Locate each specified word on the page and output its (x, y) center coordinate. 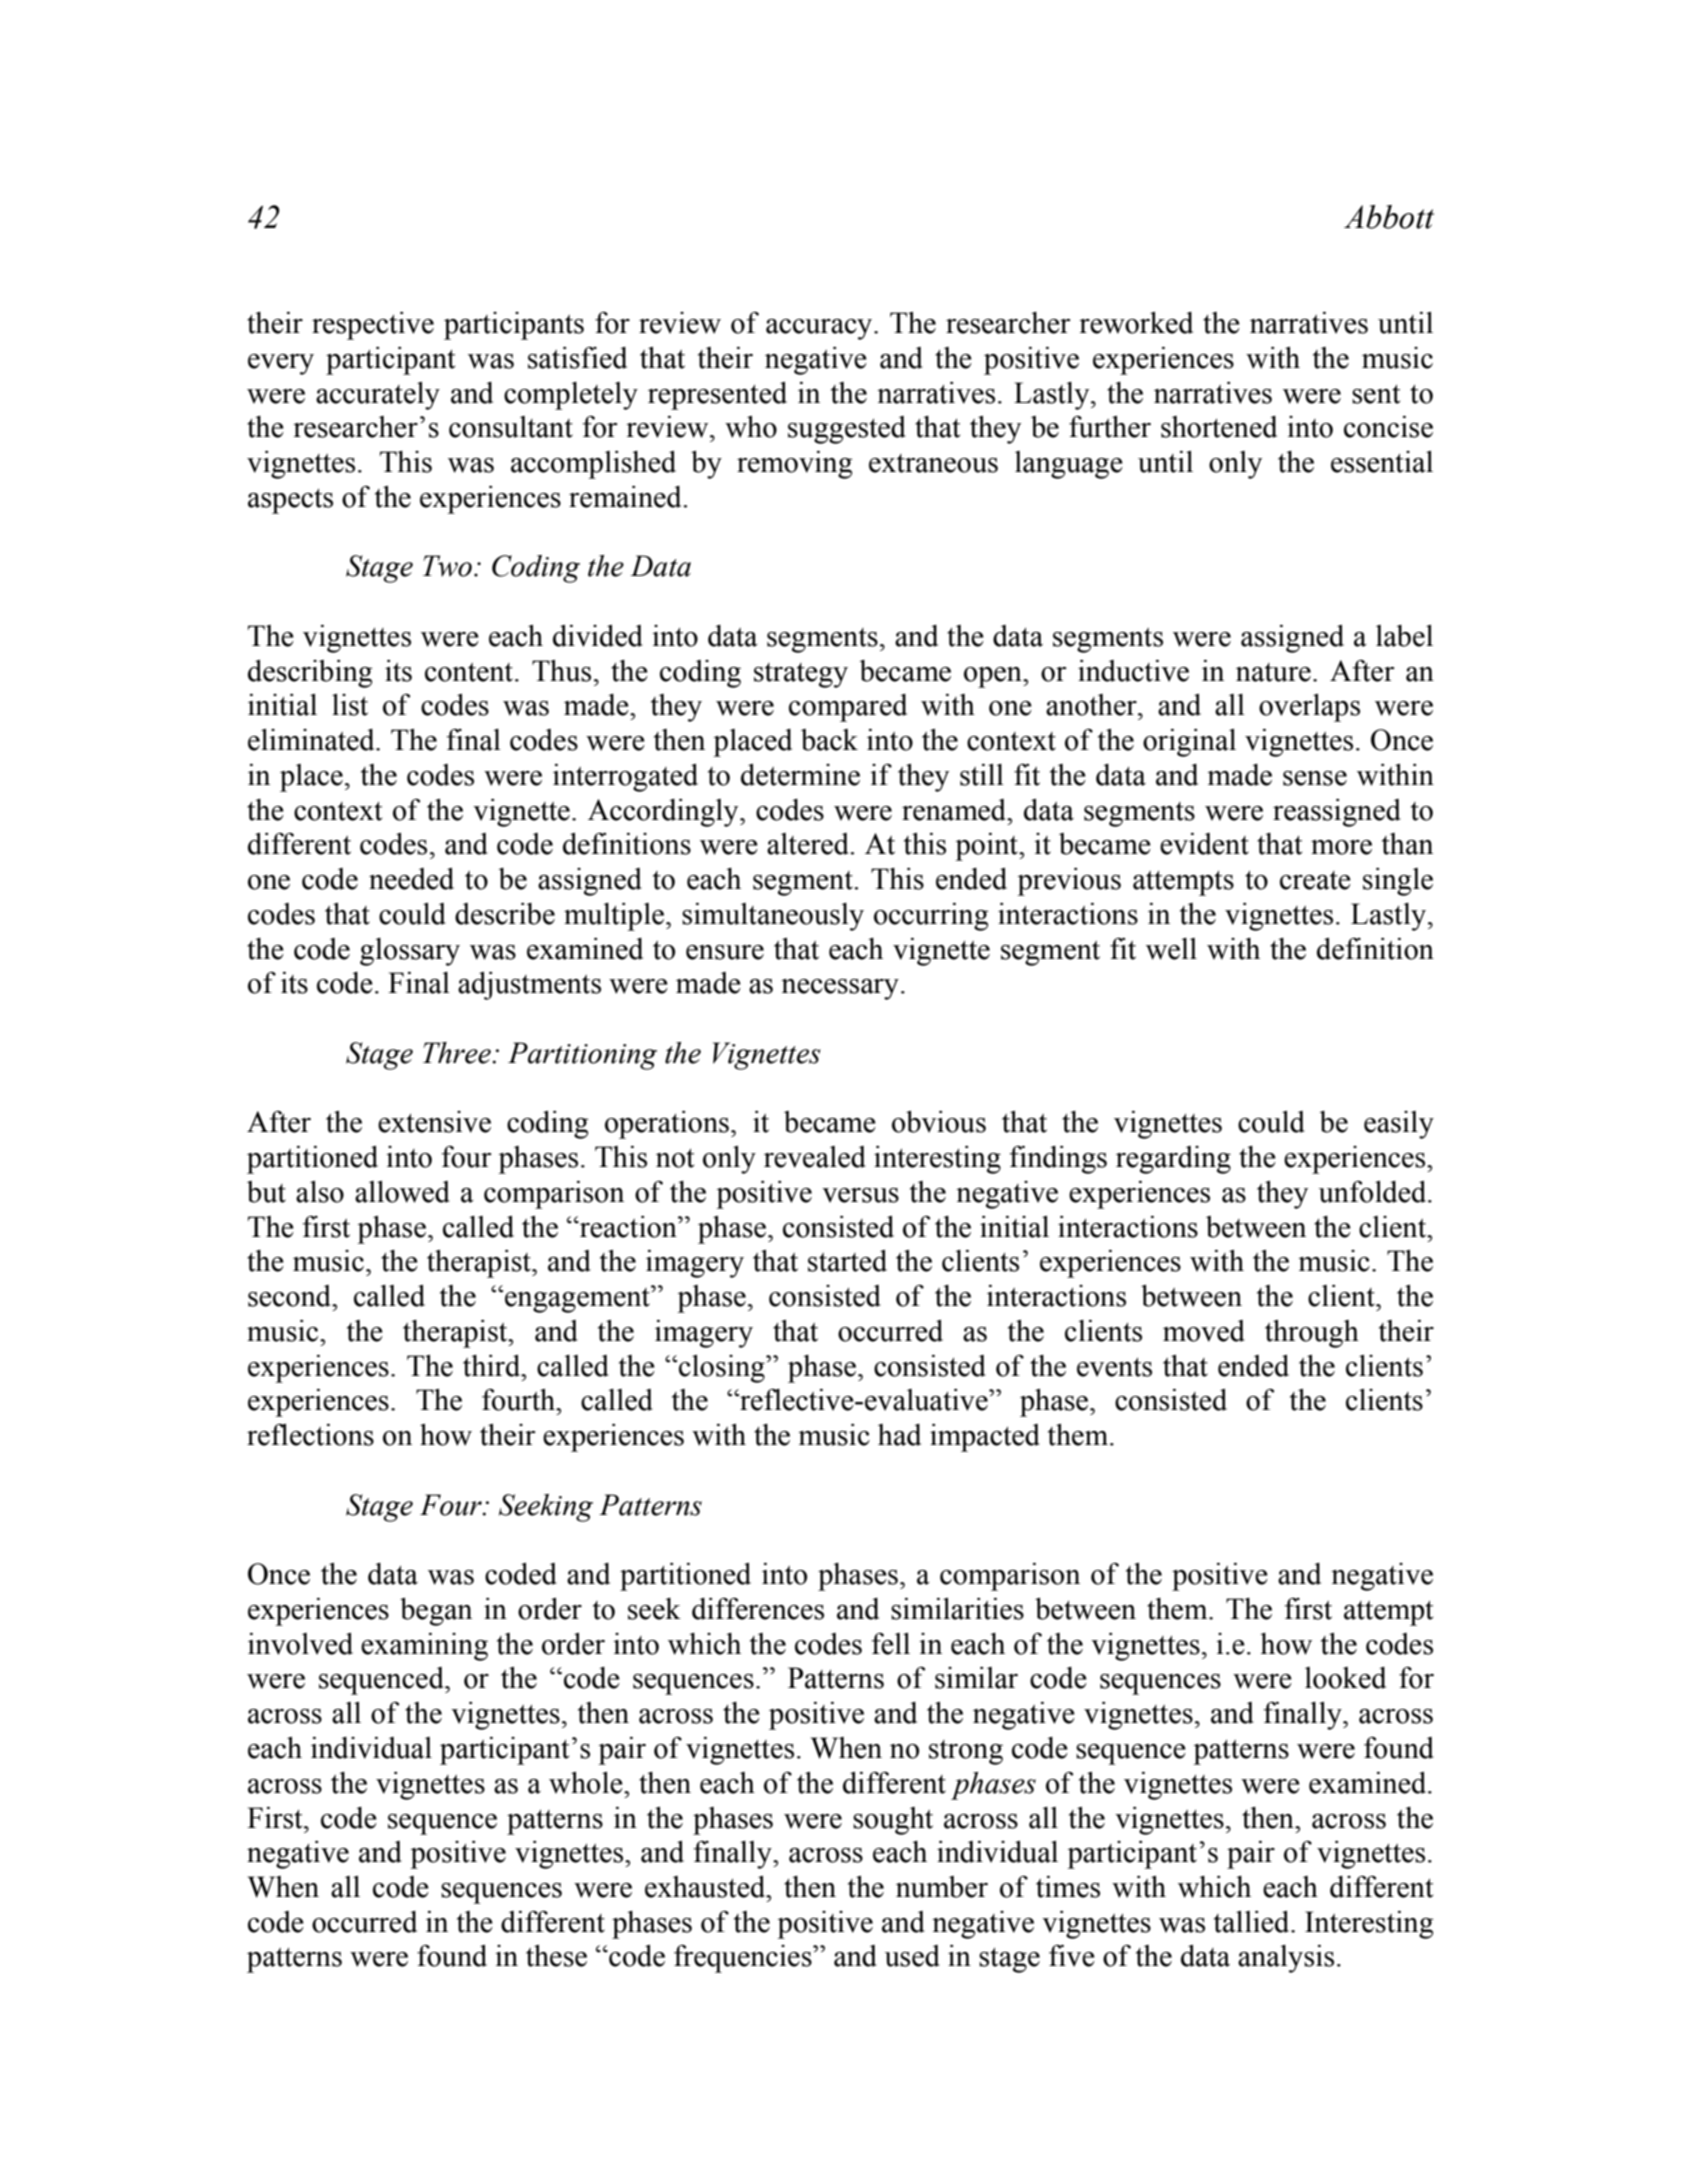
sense (1315, 778)
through (1312, 1334)
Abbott (1389, 217)
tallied (1253, 1922)
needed (411, 879)
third (493, 1366)
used (912, 1956)
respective (373, 326)
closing (723, 1369)
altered (809, 844)
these (556, 1956)
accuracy (820, 329)
